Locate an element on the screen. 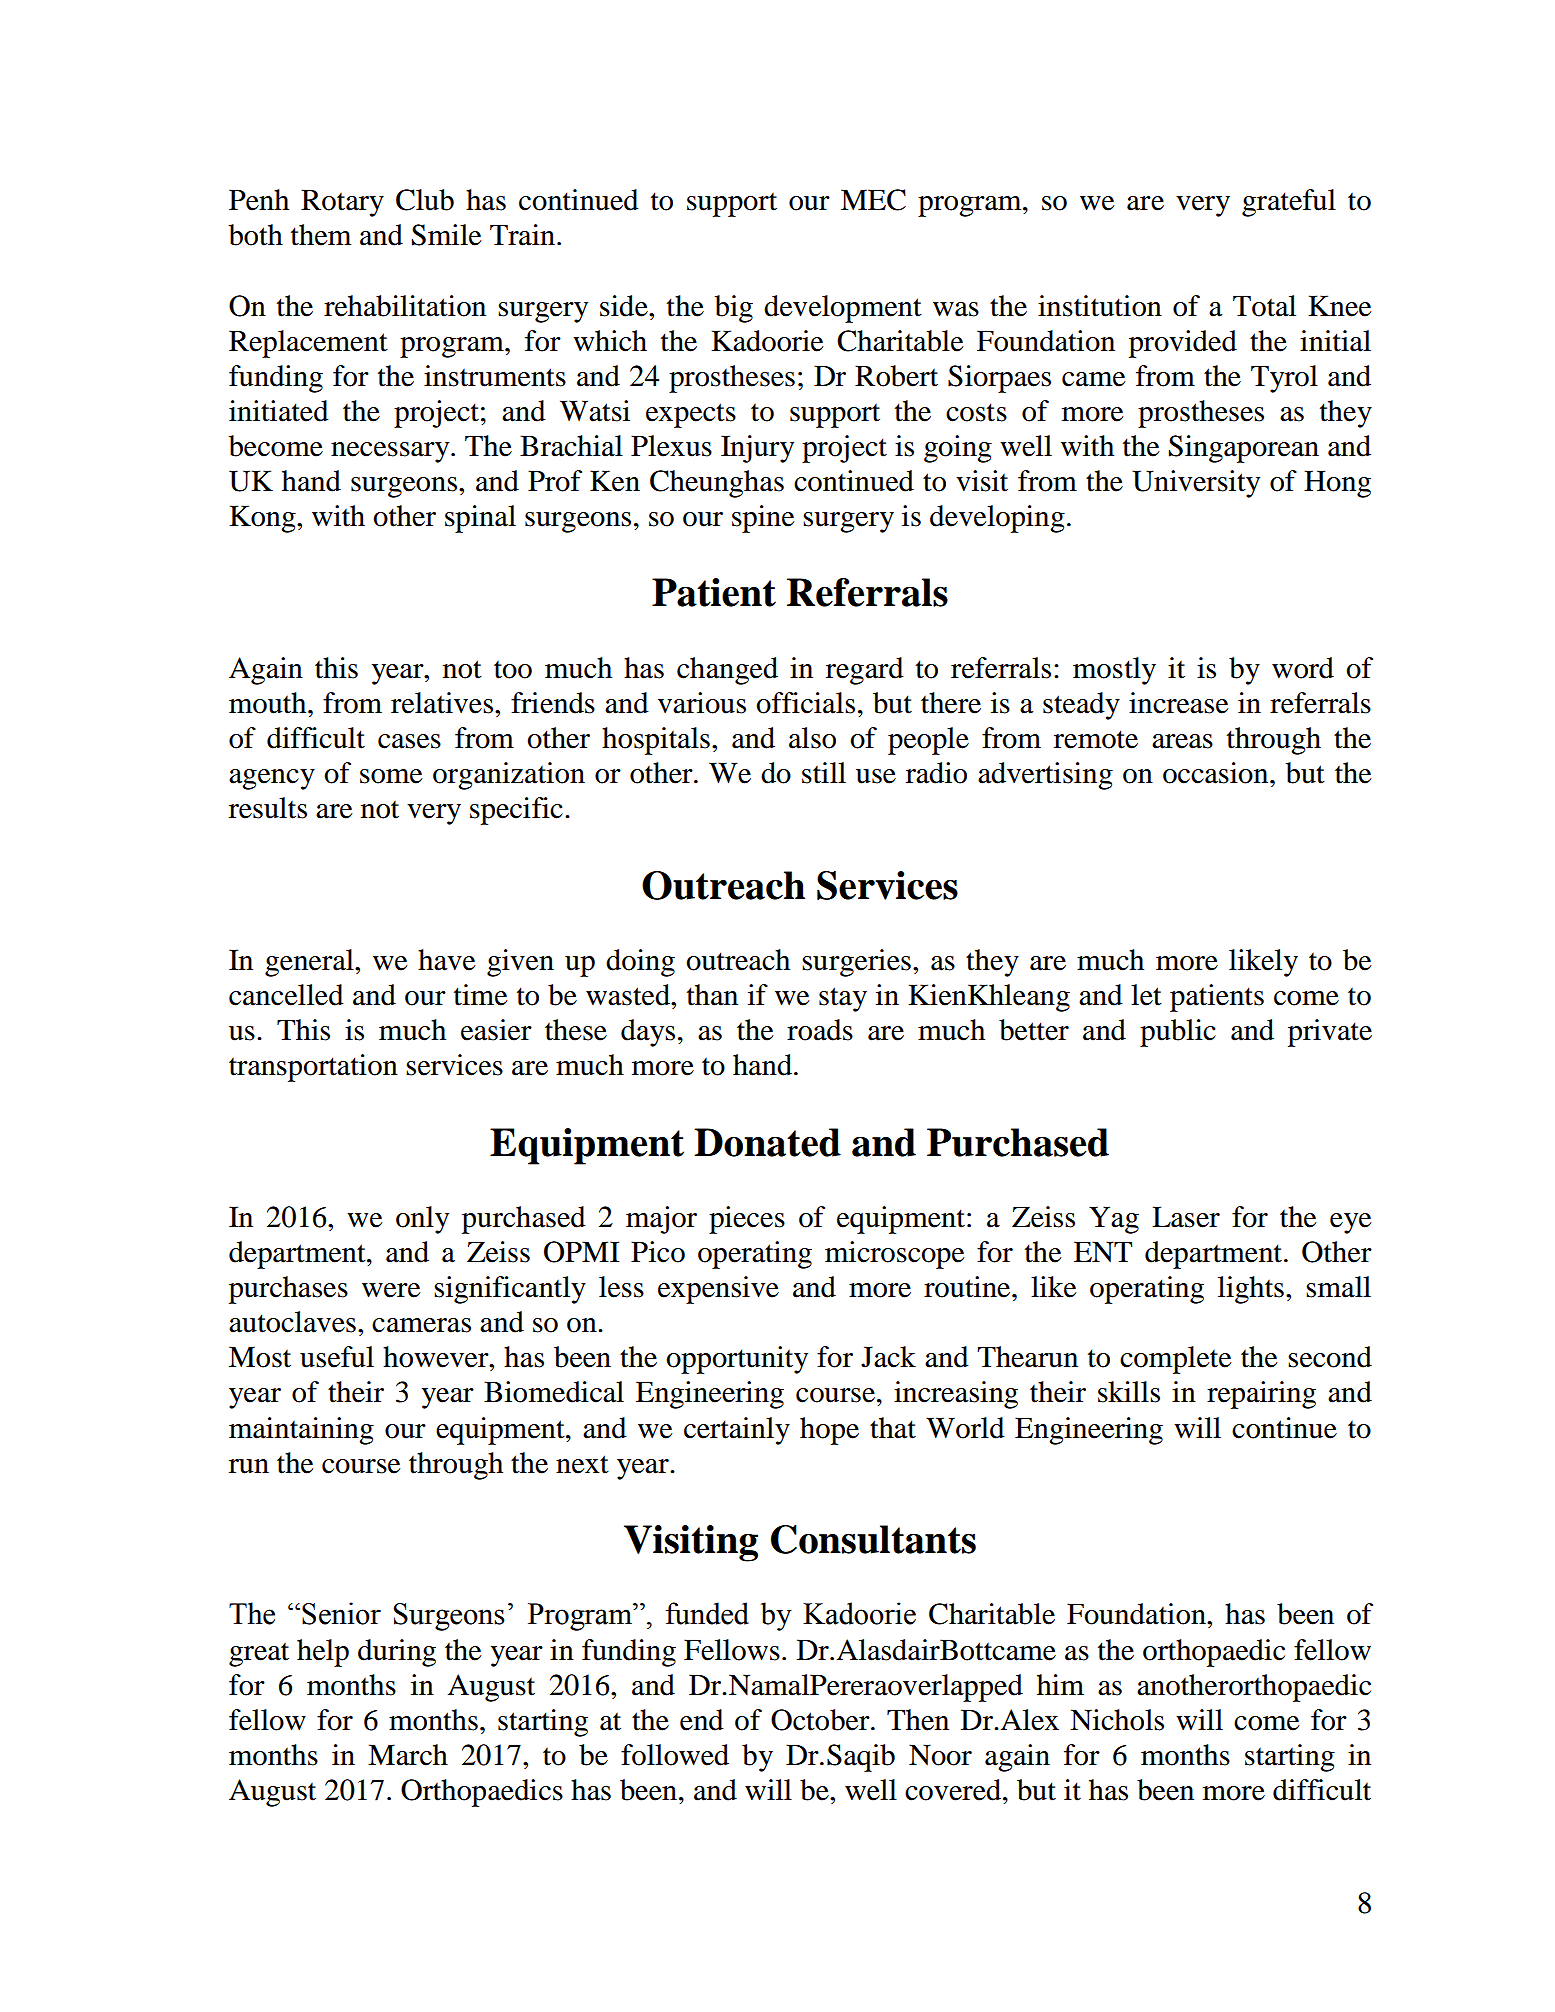 This screenshot has width=1555, height=2012. also is located at coordinates (812, 738).
